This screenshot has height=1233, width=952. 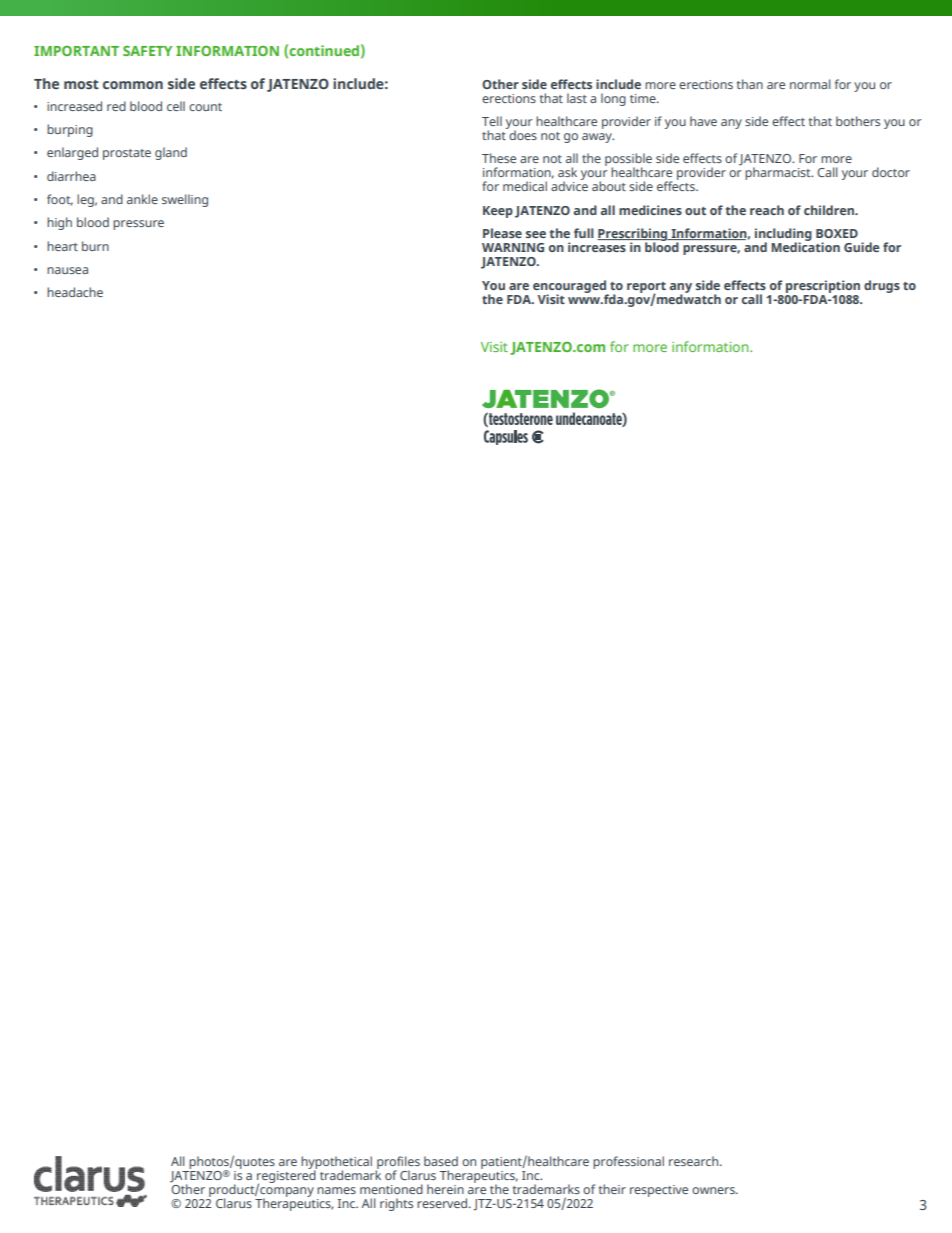 I want to click on registered, so click(x=287, y=1177).
